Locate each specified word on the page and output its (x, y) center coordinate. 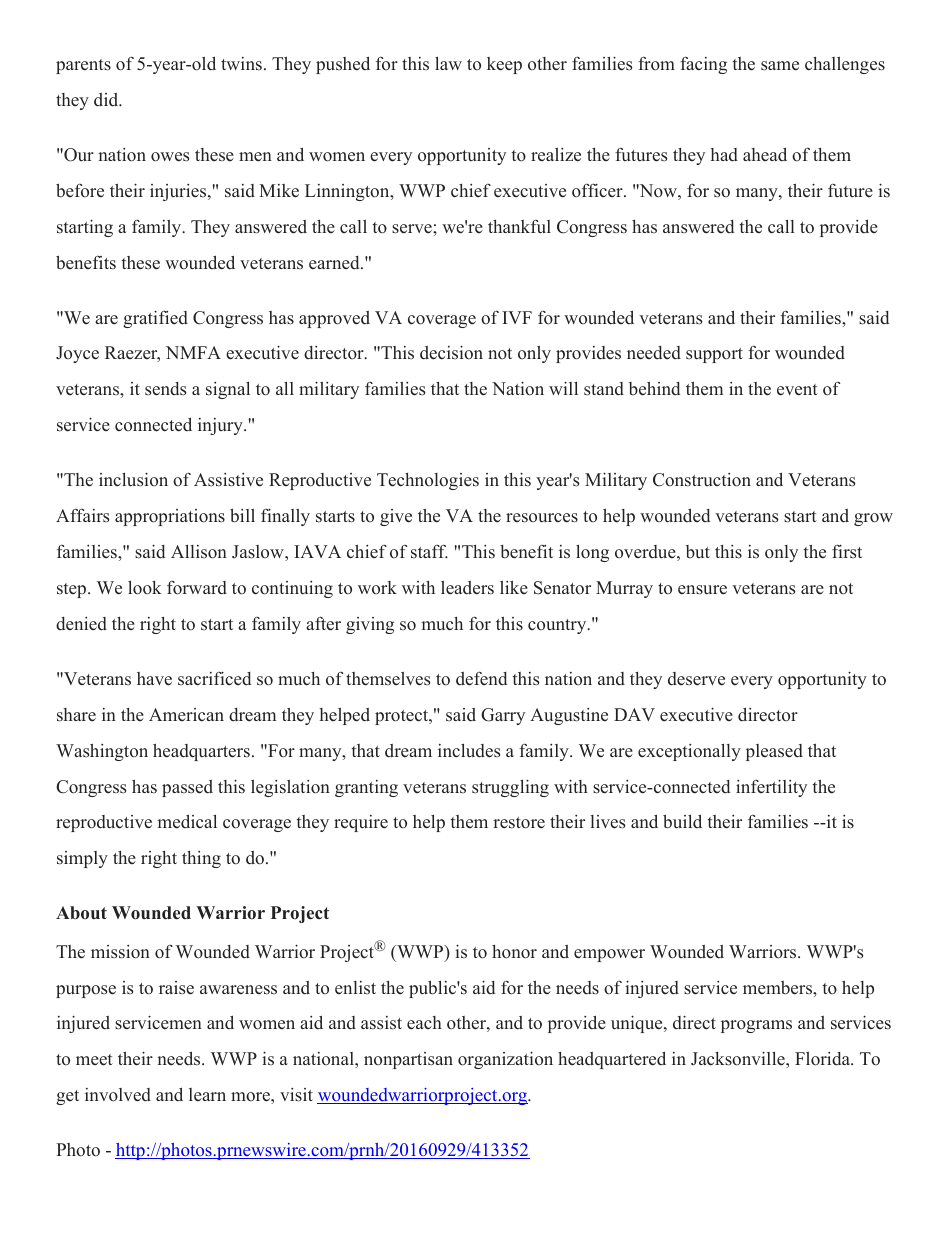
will (563, 388)
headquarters (201, 752)
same (780, 66)
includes (469, 751)
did (107, 100)
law (448, 63)
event (797, 390)
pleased (774, 752)
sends (165, 389)
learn (207, 1094)
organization (505, 1060)
